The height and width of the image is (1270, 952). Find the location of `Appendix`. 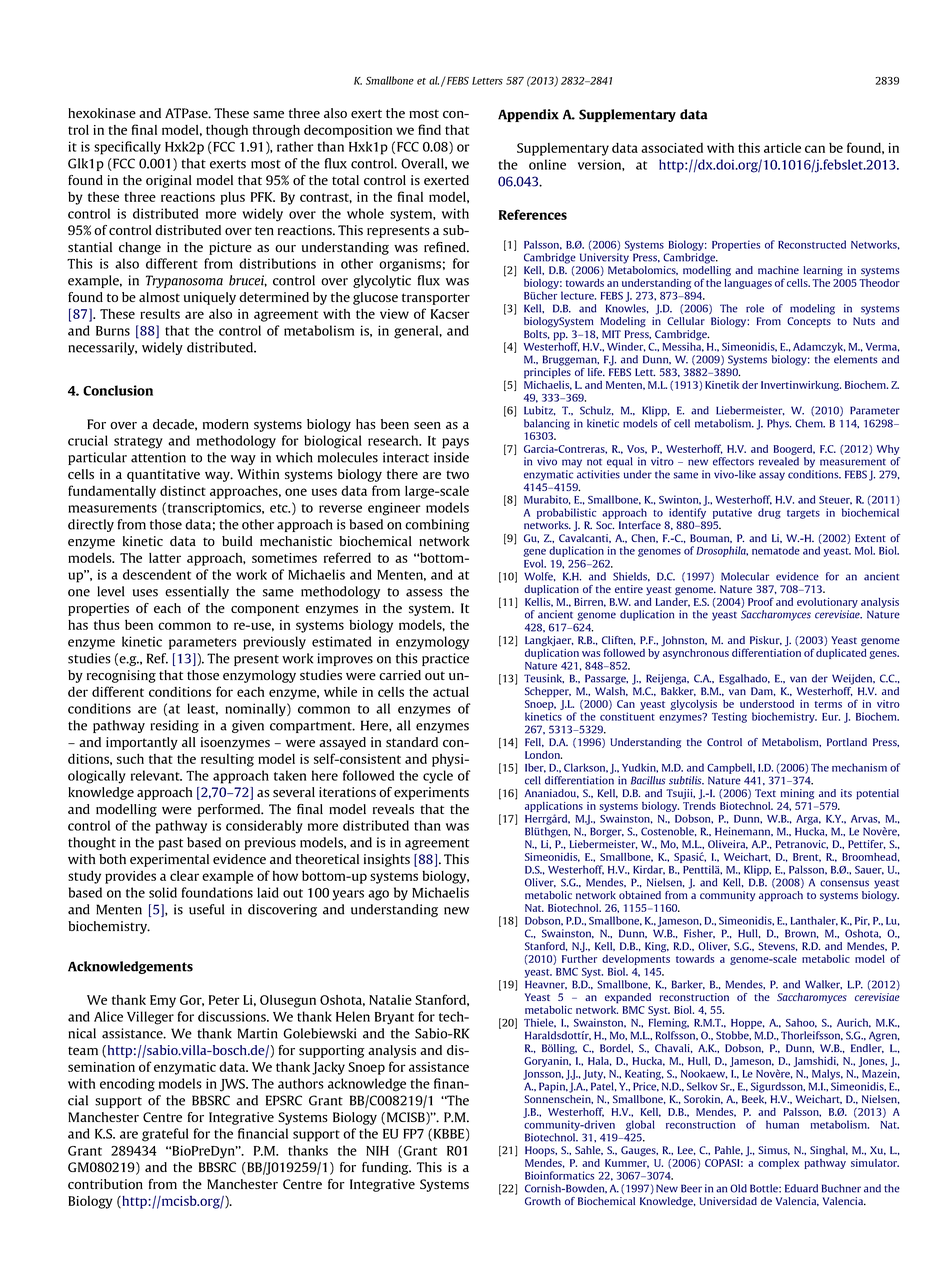

Appendix is located at coordinates (528, 115).
